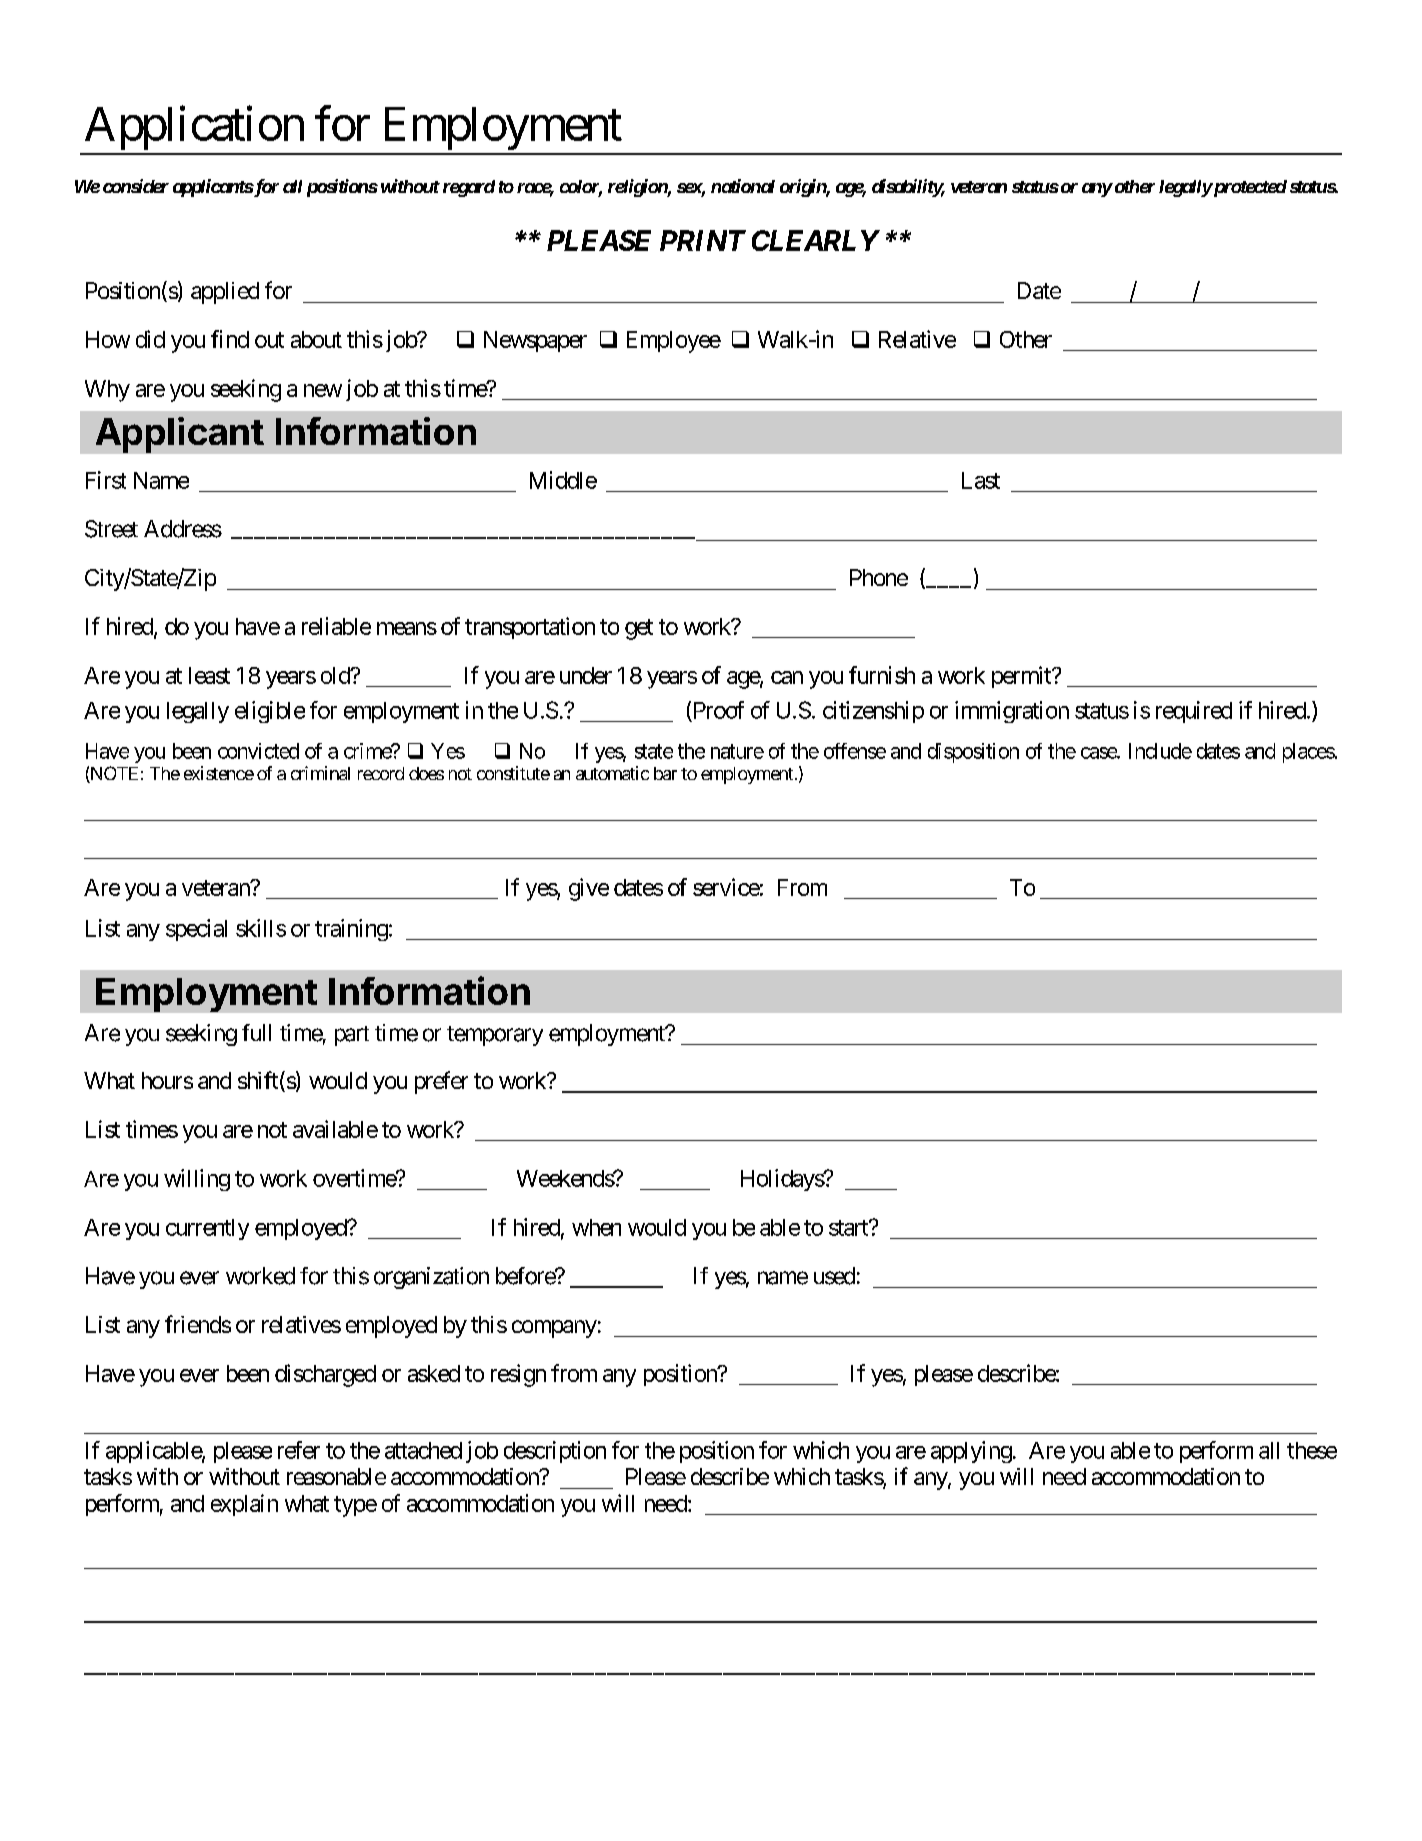 Image resolution: width=1422 pixels, height=1841 pixels. I want to click on applied, so click(225, 293).
